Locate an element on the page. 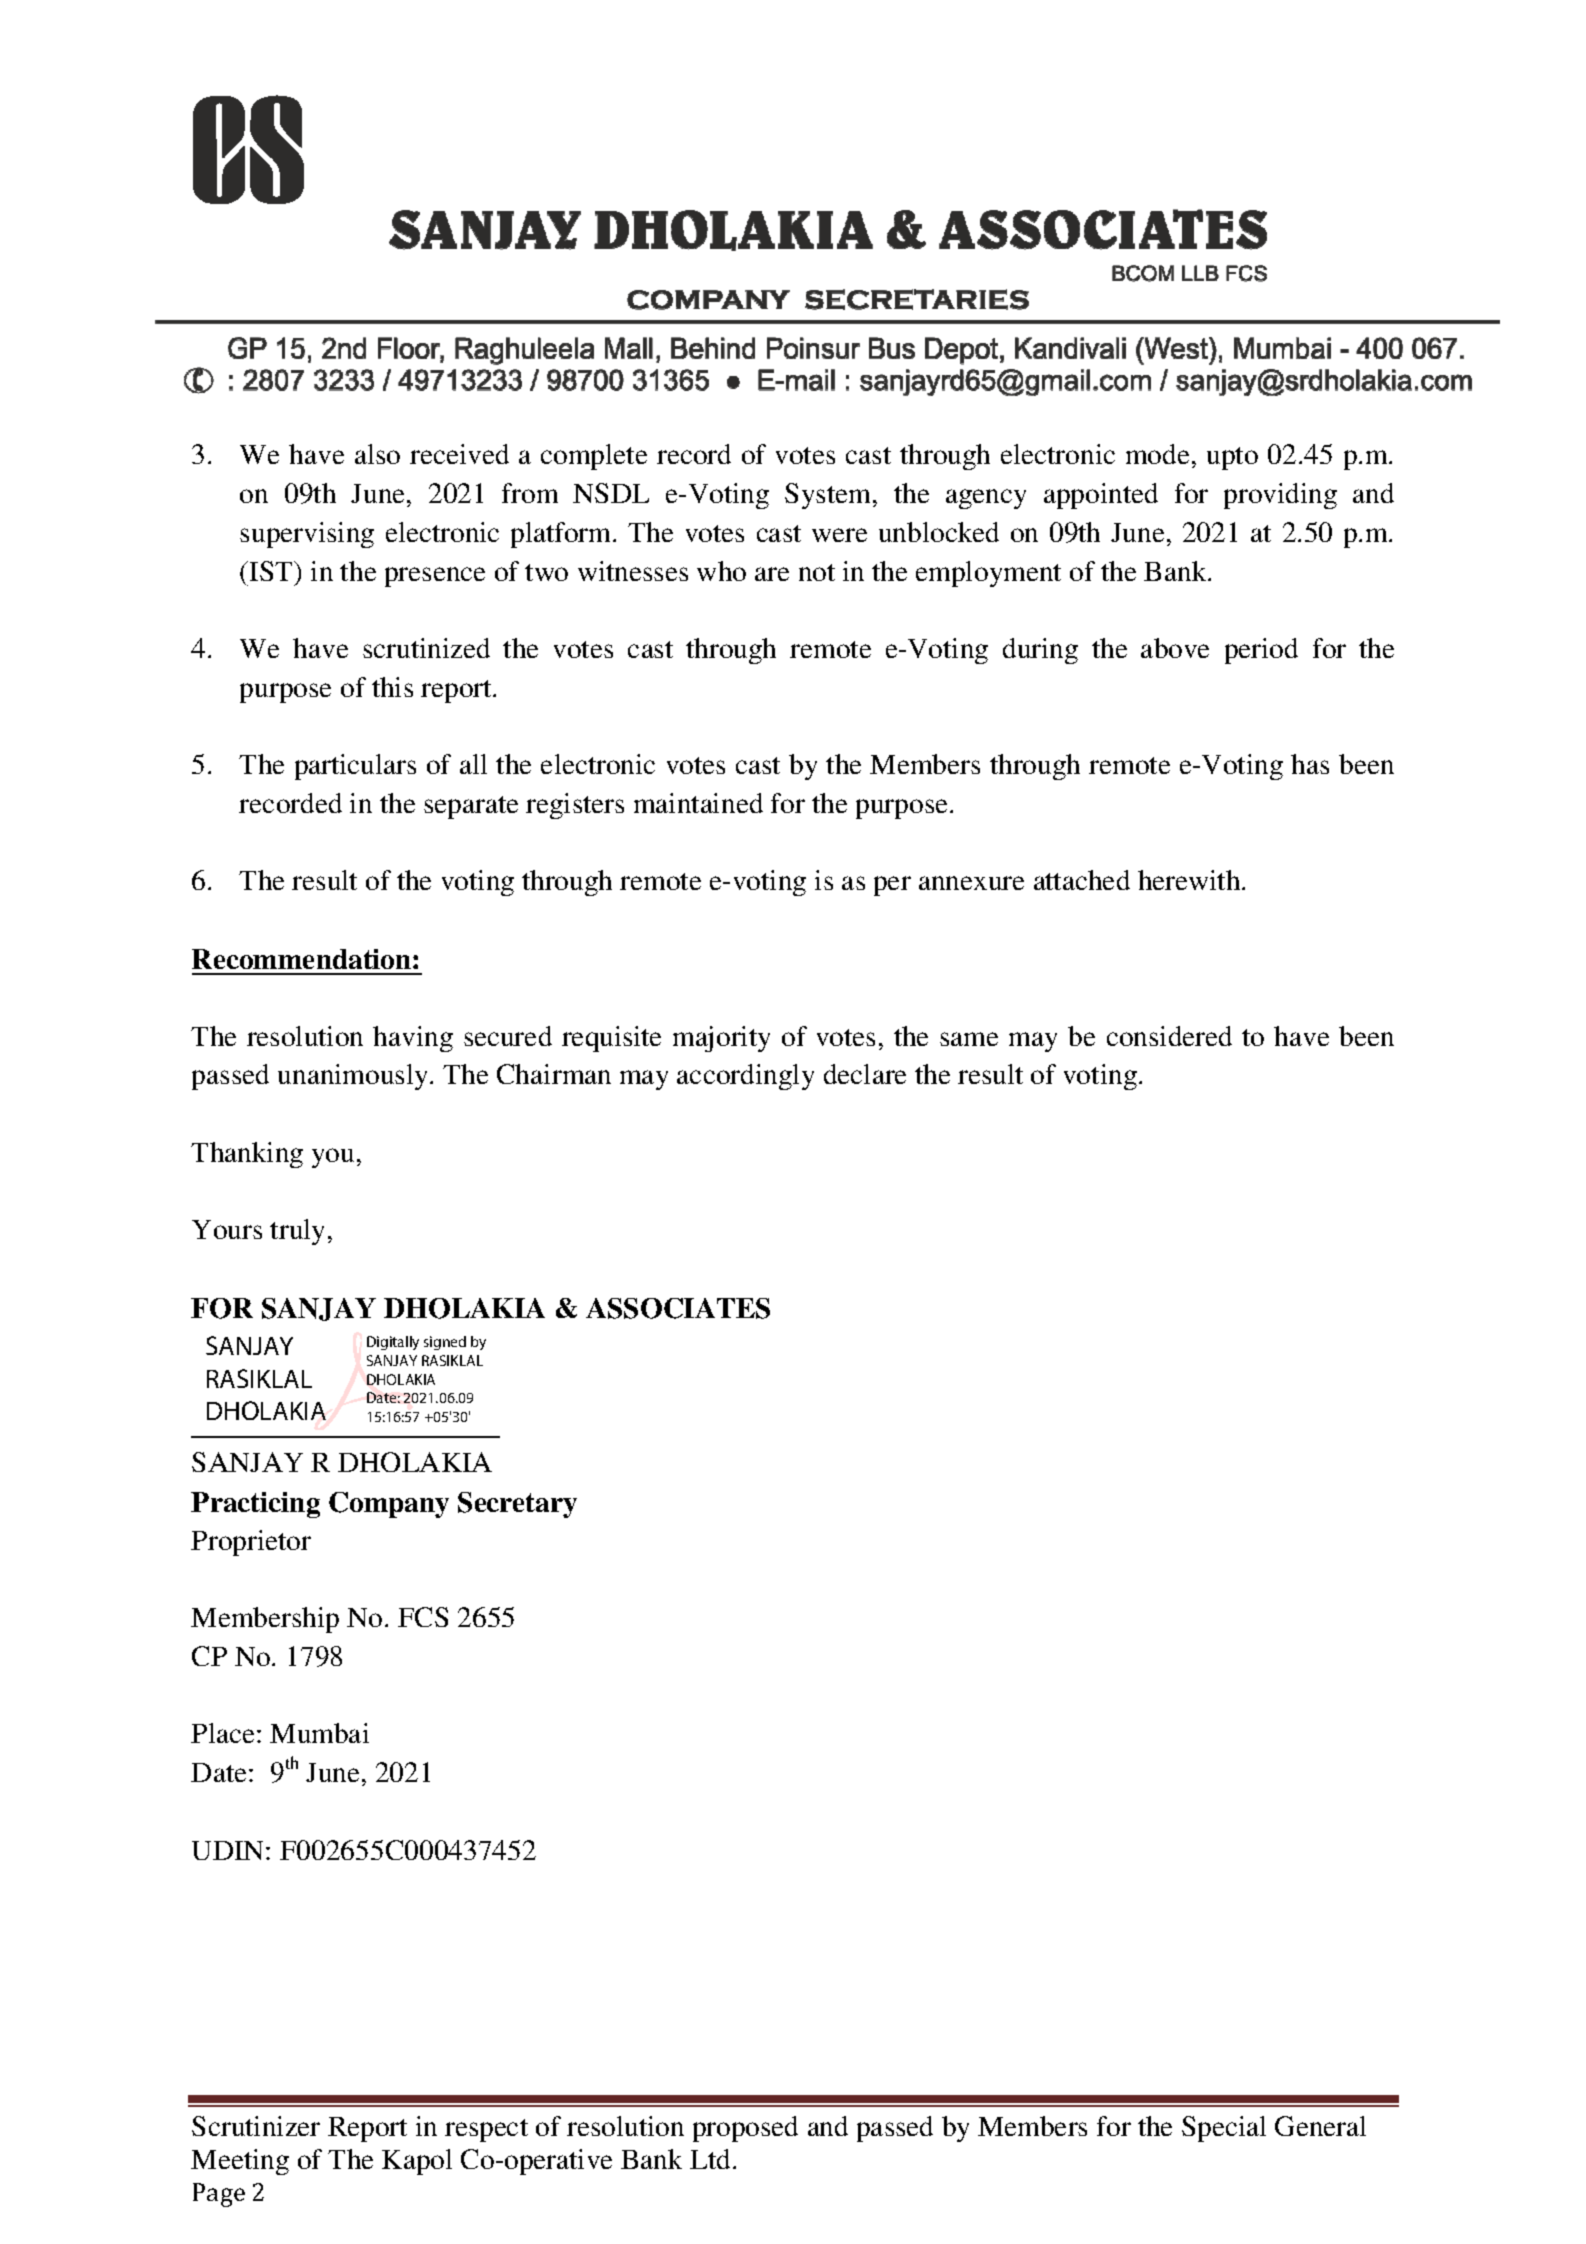 This page has width=1586, height=2244. Ltd is located at coordinates (710, 2159).
